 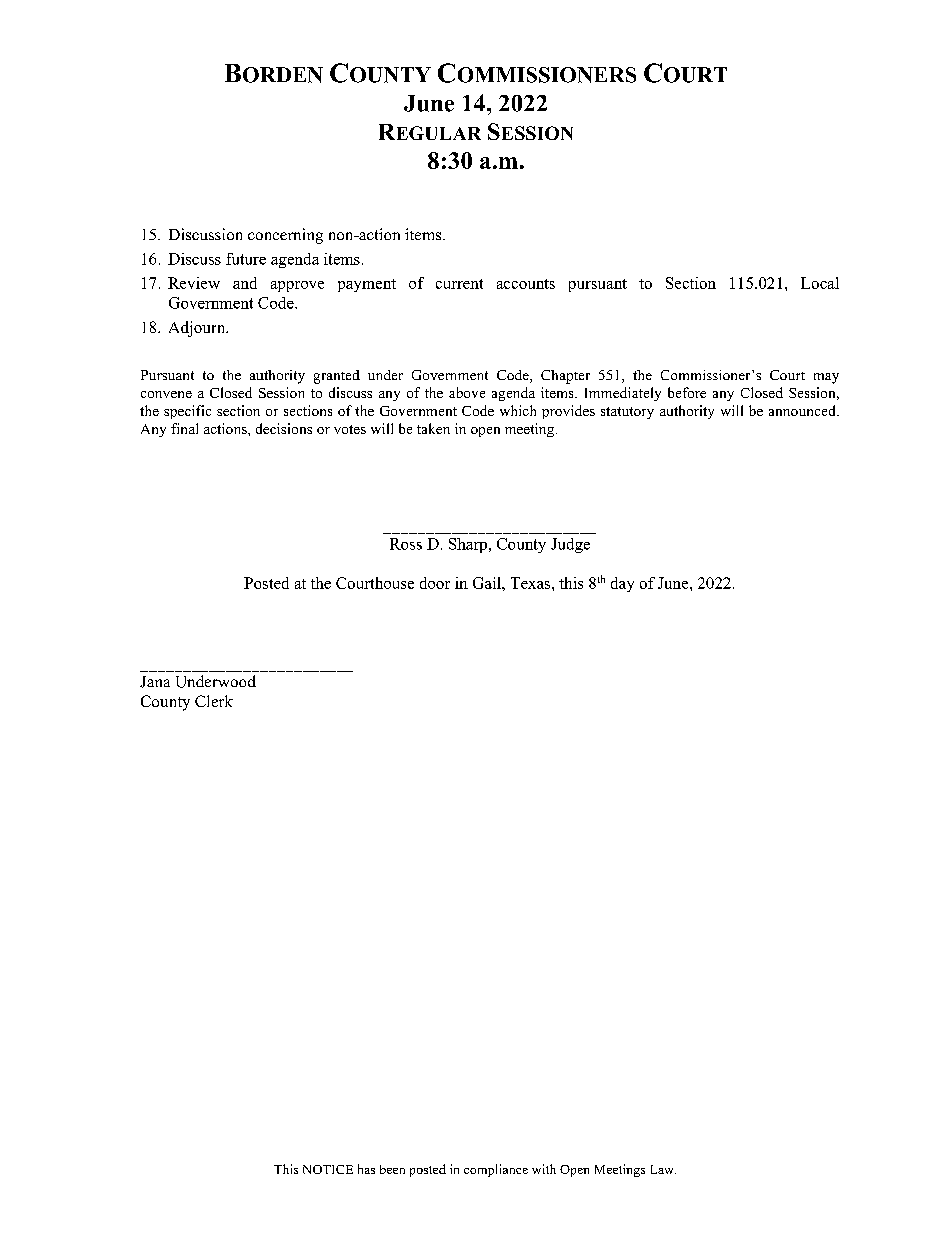 What do you see at coordinates (532, 583) in the page?
I see `Texas` at bounding box center [532, 583].
